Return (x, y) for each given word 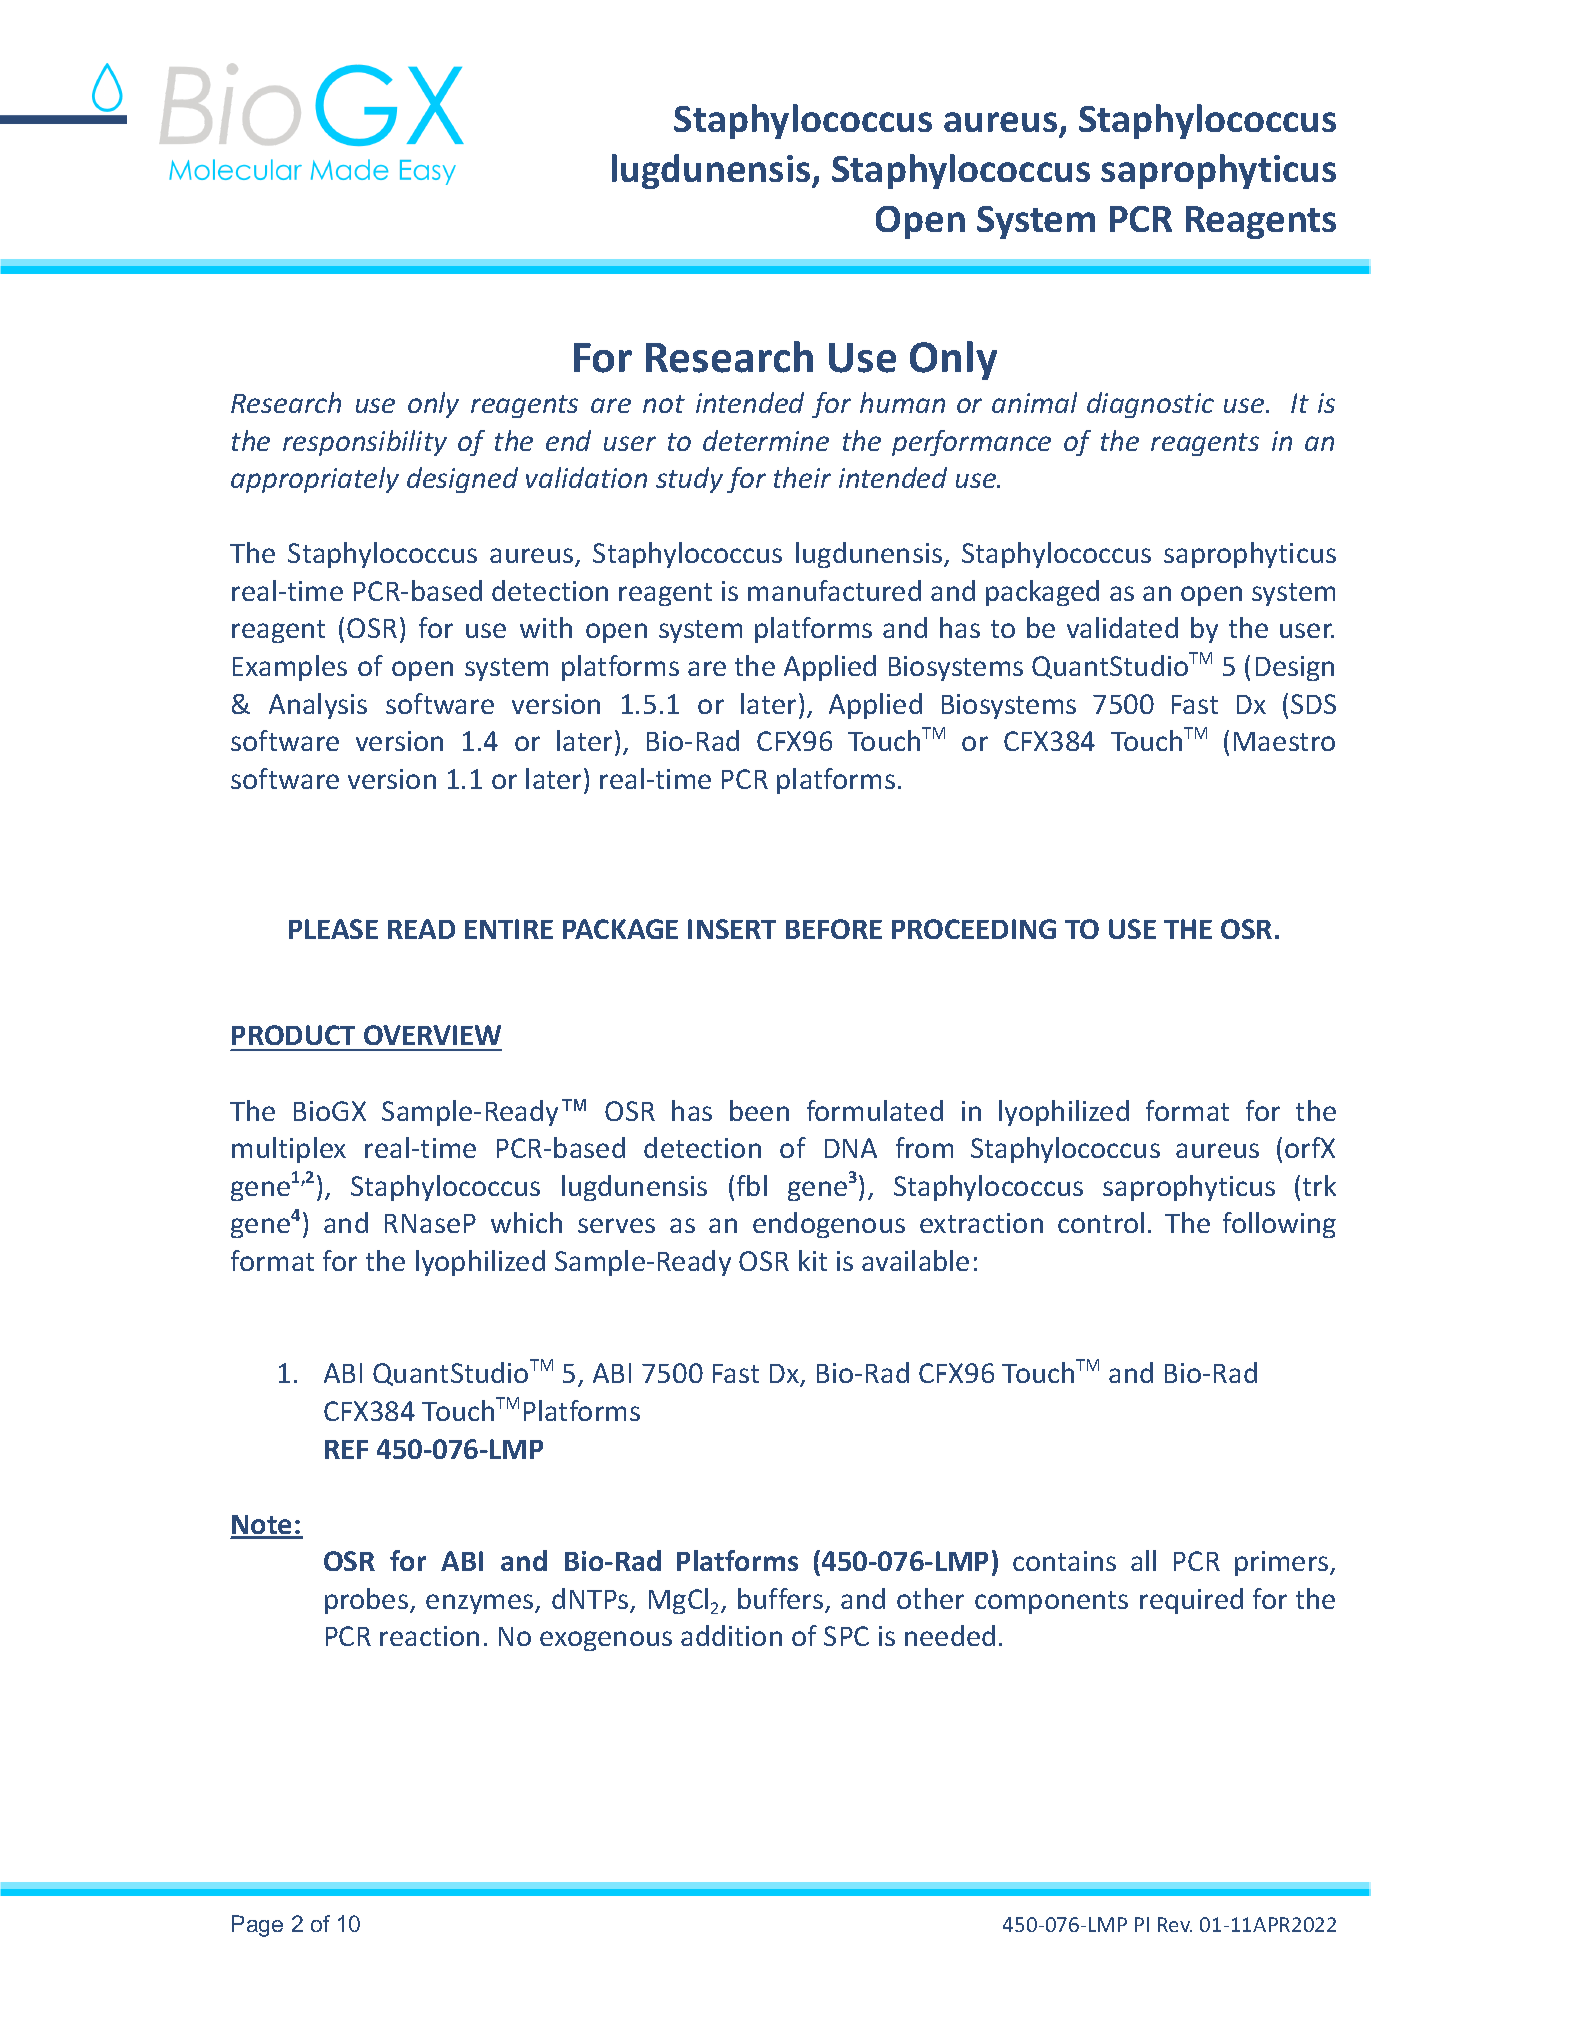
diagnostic (1150, 405)
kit (813, 1260)
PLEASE (333, 929)
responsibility (365, 443)
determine (766, 440)
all (1143, 1560)
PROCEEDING (974, 929)
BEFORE (834, 929)
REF (346, 1449)
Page (257, 1926)
